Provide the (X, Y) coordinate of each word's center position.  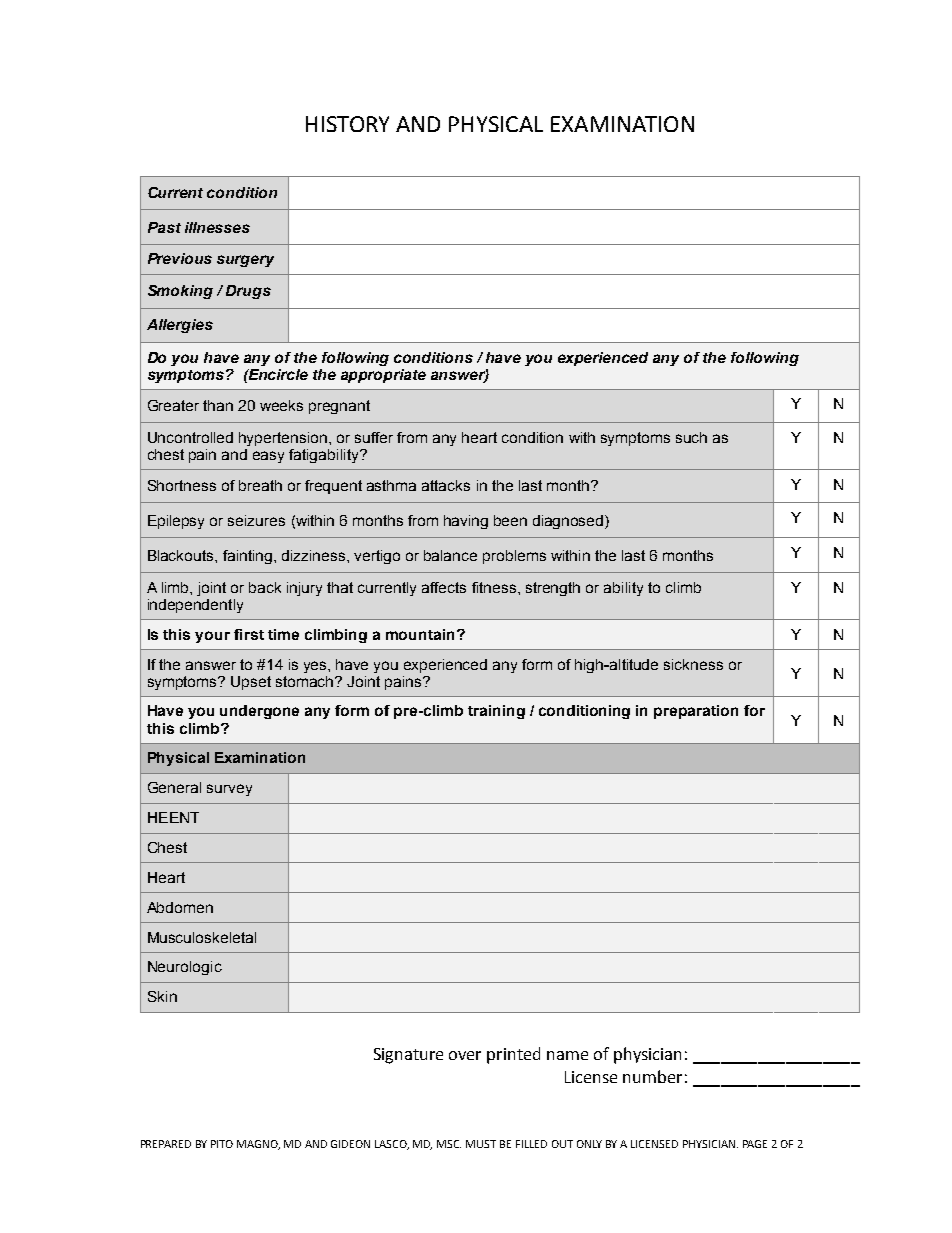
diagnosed (569, 522)
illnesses (217, 227)
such (691, 437)
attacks (446, 485)
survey (229, 790)
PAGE (755, 1144)
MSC (449, 1144)
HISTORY (347, 124)
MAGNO (258, 1145)
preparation (696, 712)
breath (260, 485)
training (496, 712)
